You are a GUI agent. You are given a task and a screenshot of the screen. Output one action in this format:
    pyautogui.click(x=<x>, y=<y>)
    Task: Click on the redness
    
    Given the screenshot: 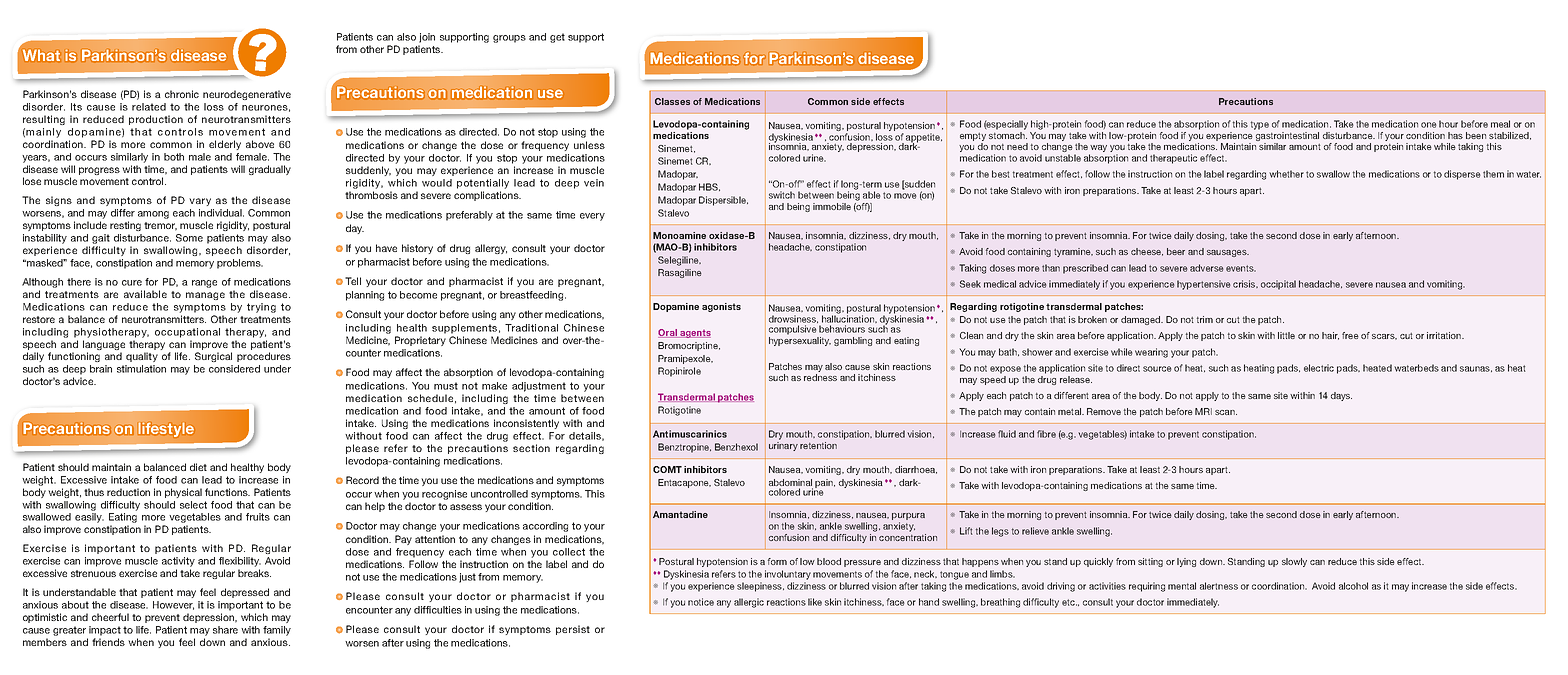 What is the action you would take?
    pyautogui.click(x=820, y=377)
